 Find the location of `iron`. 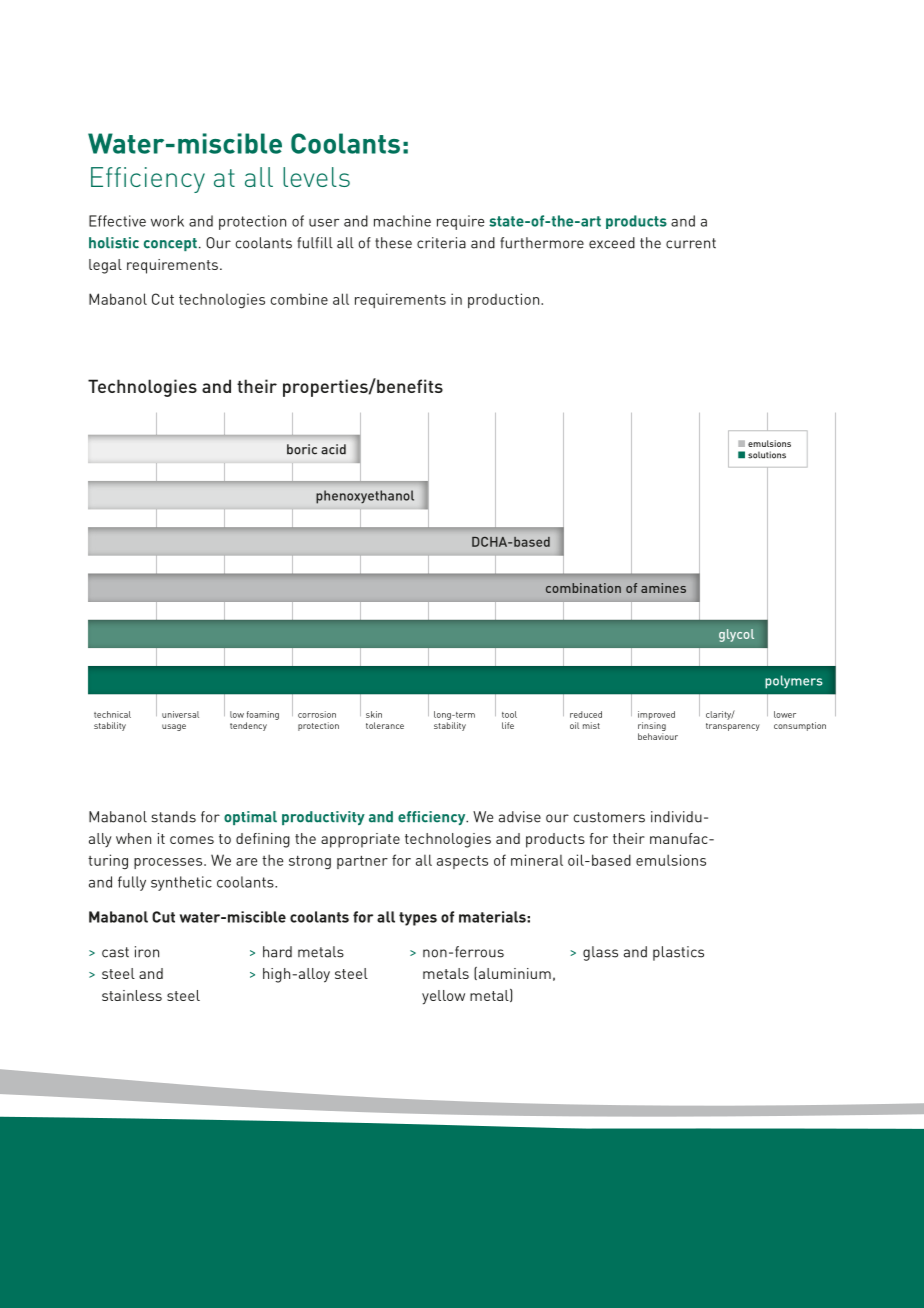

iron is located at coordinates (147, 952).
